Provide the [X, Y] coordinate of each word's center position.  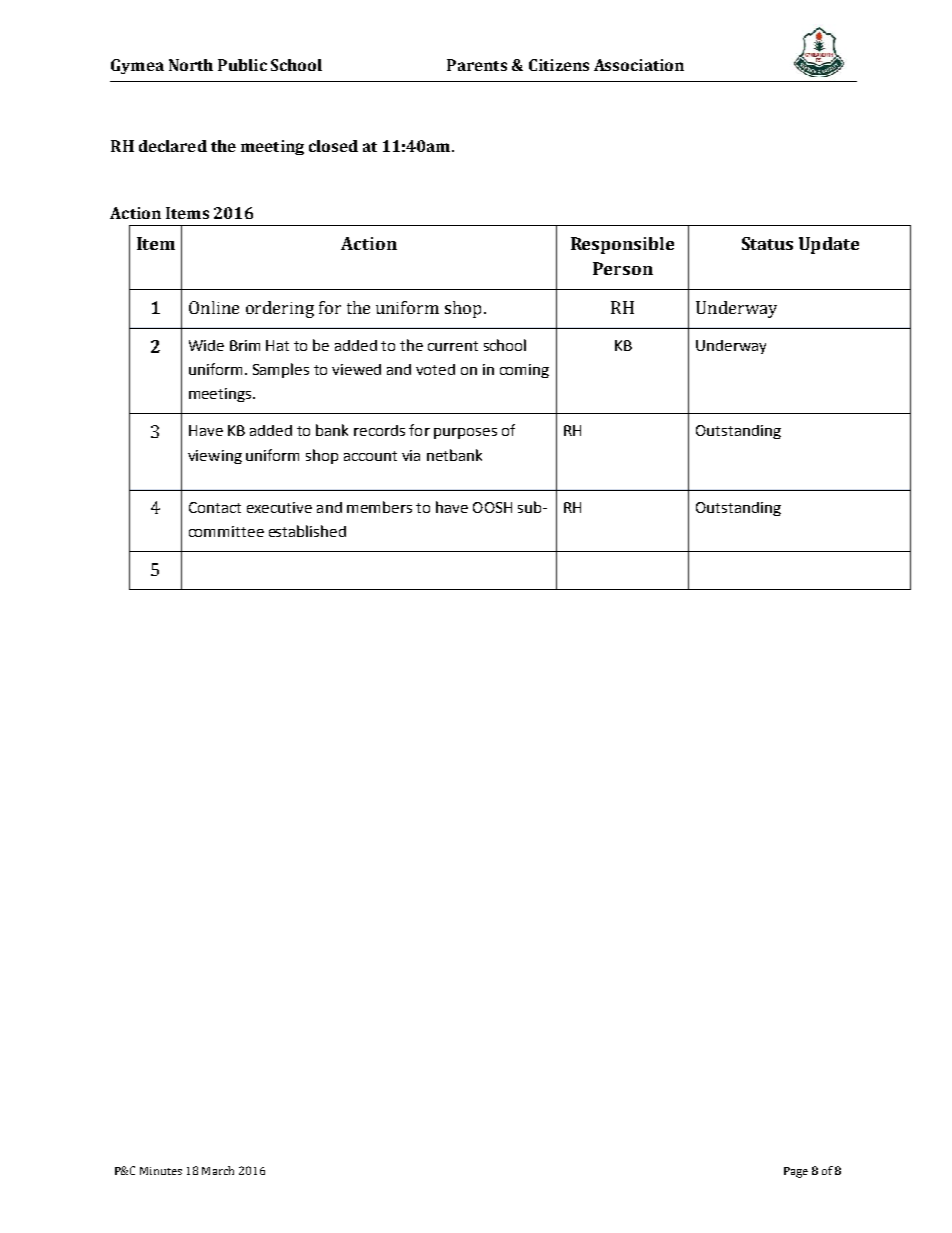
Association [639, 65]
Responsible [622, 245]
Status [767, 243]
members [379, 507]
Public [242, 65]
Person [623, 268]
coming [524, 371]
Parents [477, 65]
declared [173, 146]
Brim [245, 345]
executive [279, 507]
